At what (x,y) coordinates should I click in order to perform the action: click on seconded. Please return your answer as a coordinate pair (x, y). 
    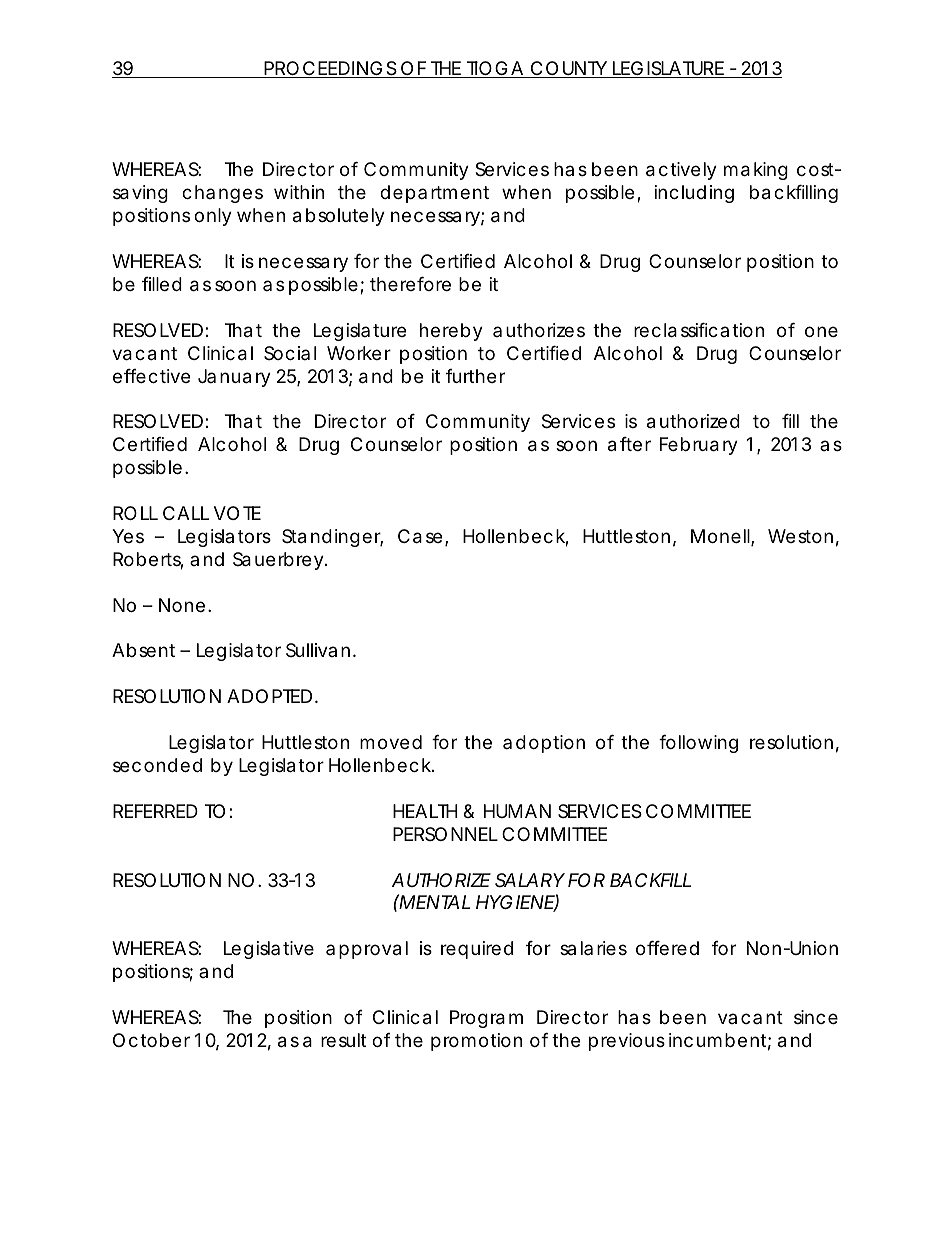
    Looking at the image, I should click on (157, 765).
